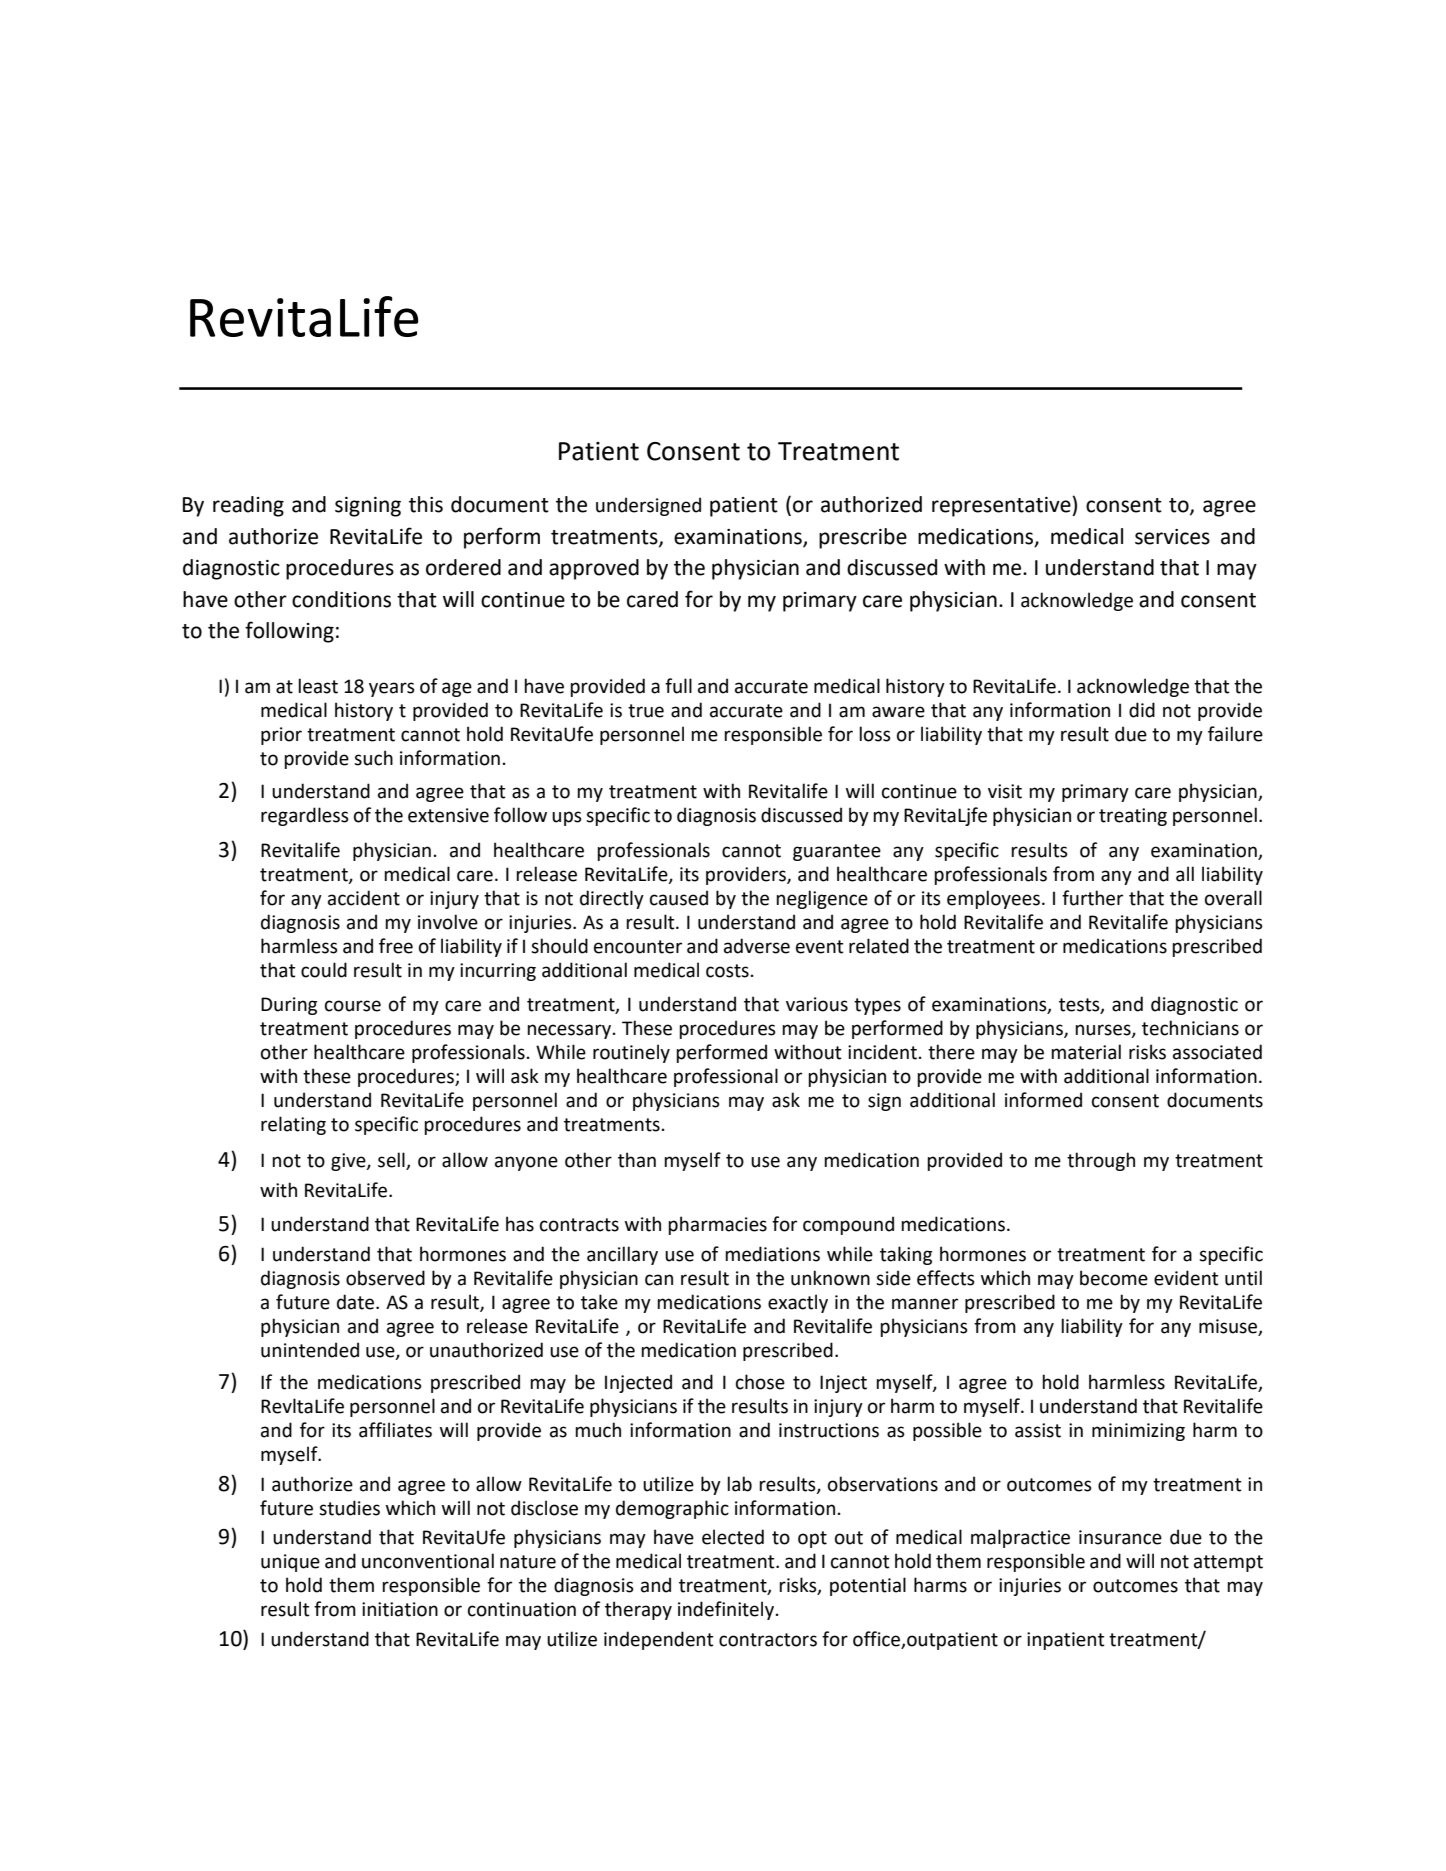 The height and width of the screenshot is (1871, 1446). I want to click on services, so click(1172, 537).
